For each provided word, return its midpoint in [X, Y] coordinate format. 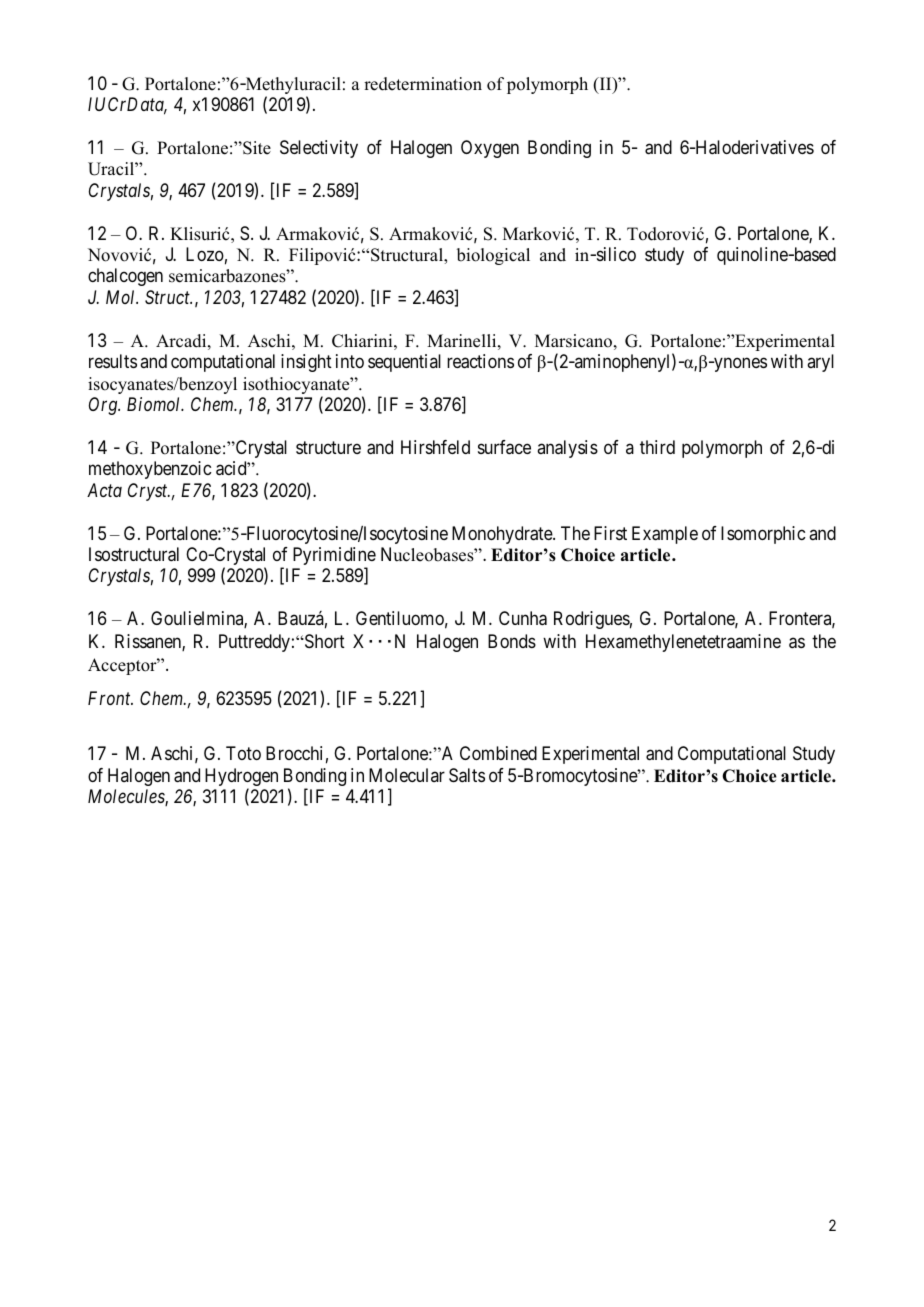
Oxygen [490, 149]
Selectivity [319, 149]
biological [493, 256]
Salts [467, 775]
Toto [243, 753]
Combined [498, 753]
